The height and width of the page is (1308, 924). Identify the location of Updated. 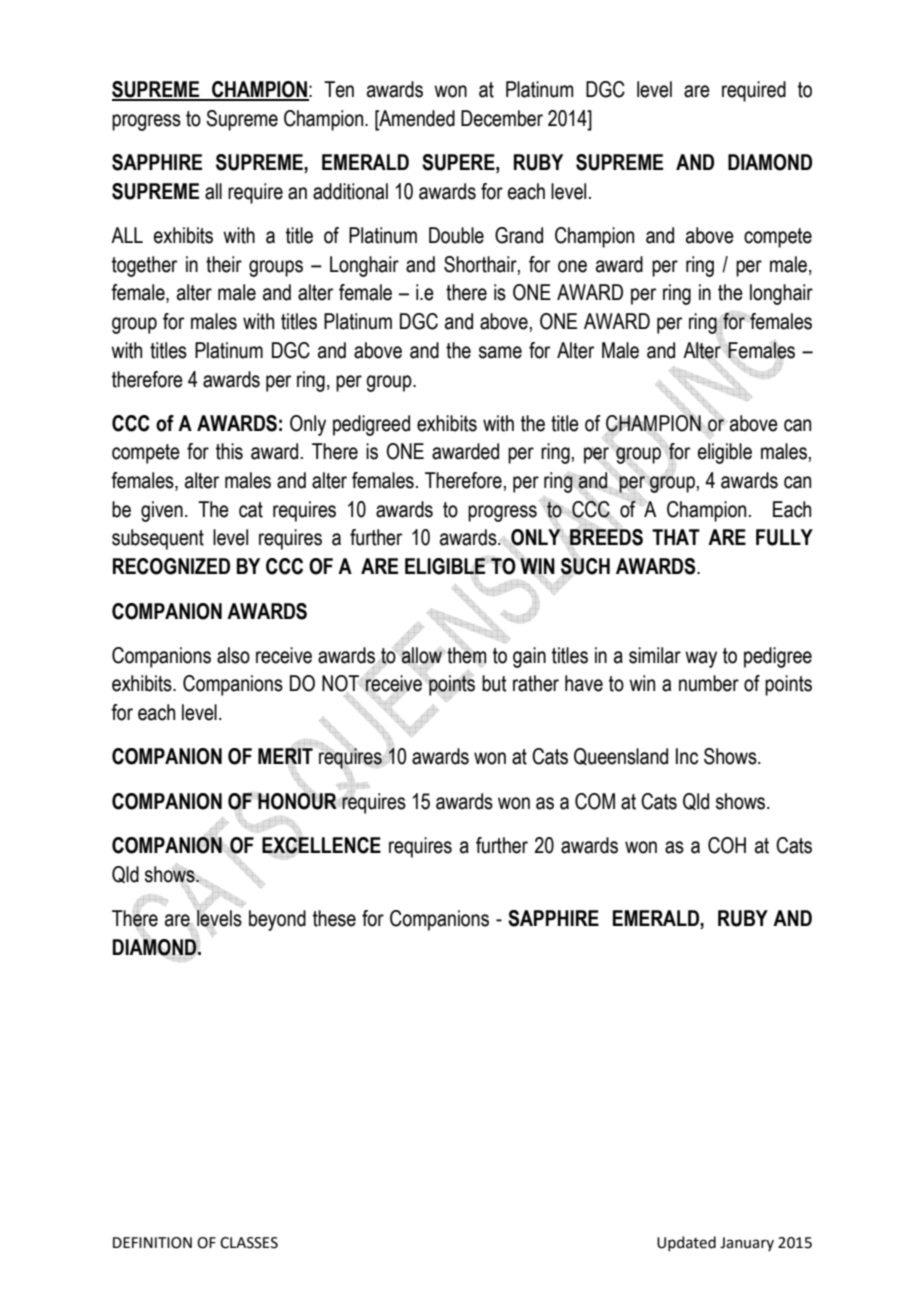
(686, 1243).
